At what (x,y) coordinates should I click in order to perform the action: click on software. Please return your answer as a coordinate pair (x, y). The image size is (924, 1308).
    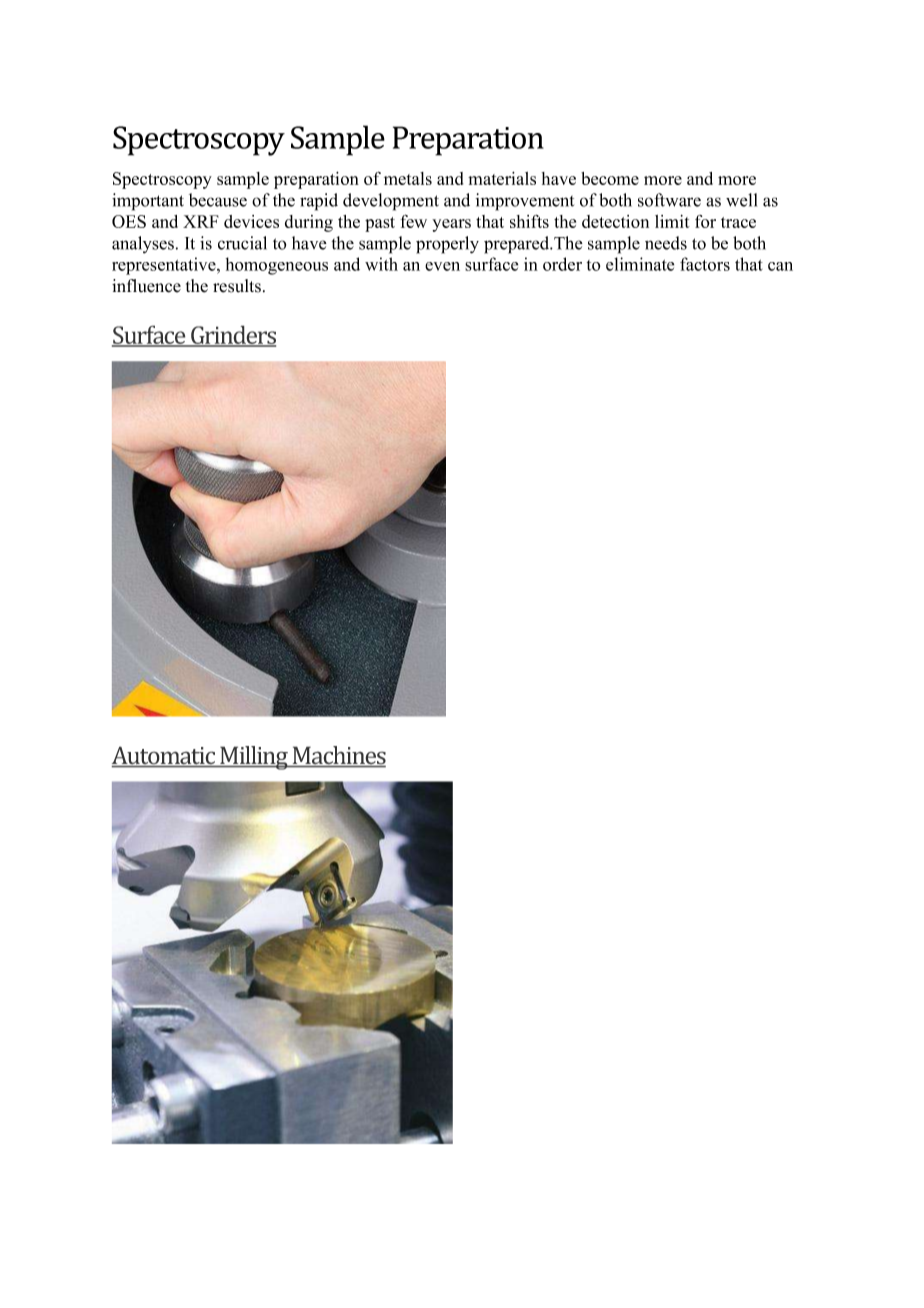
    Looking at the image, I should click on (669, 200).
